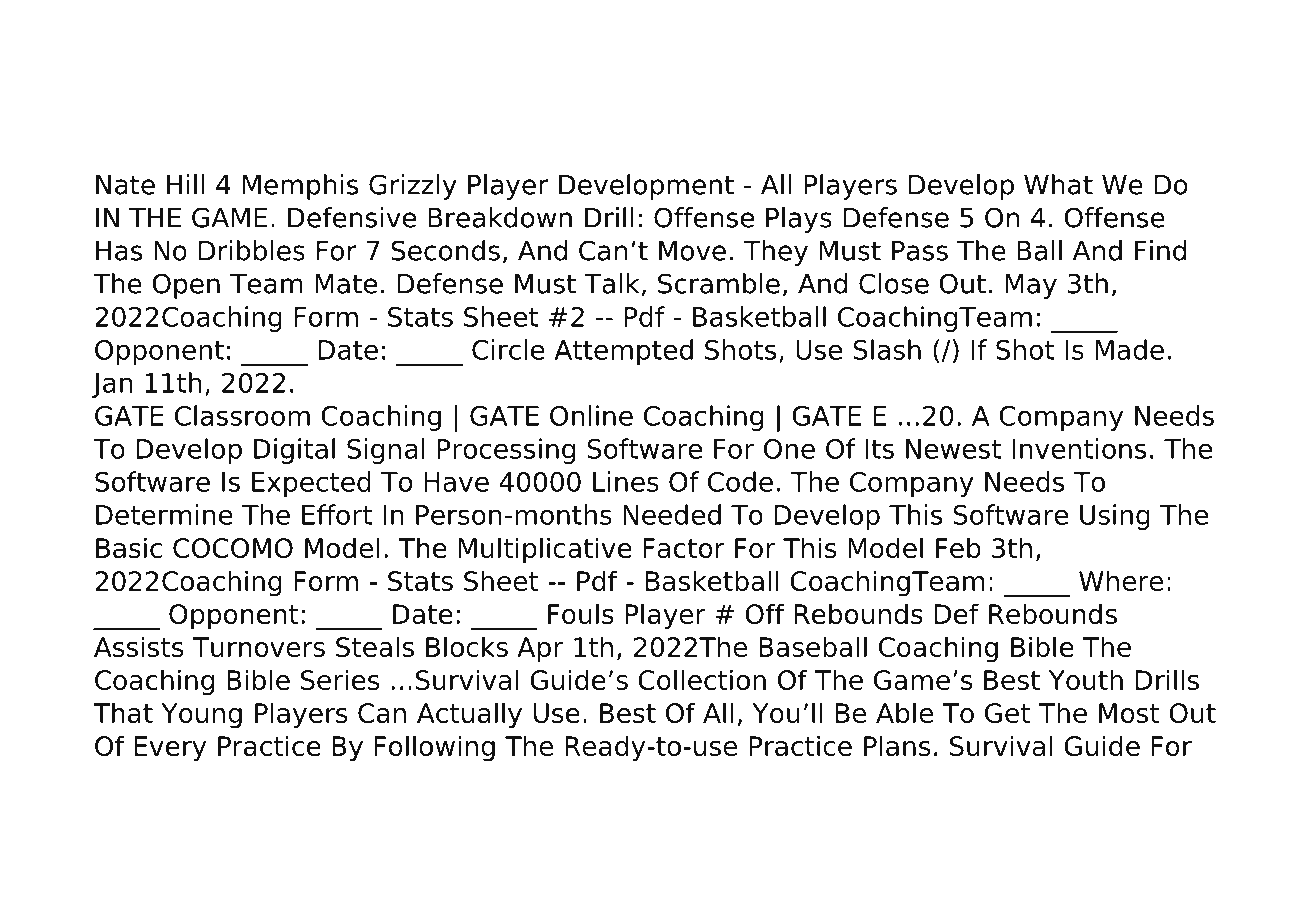 The height and width of the screenshot is (924, 1311). I want to click on COCOMO, so click(233, 548).
